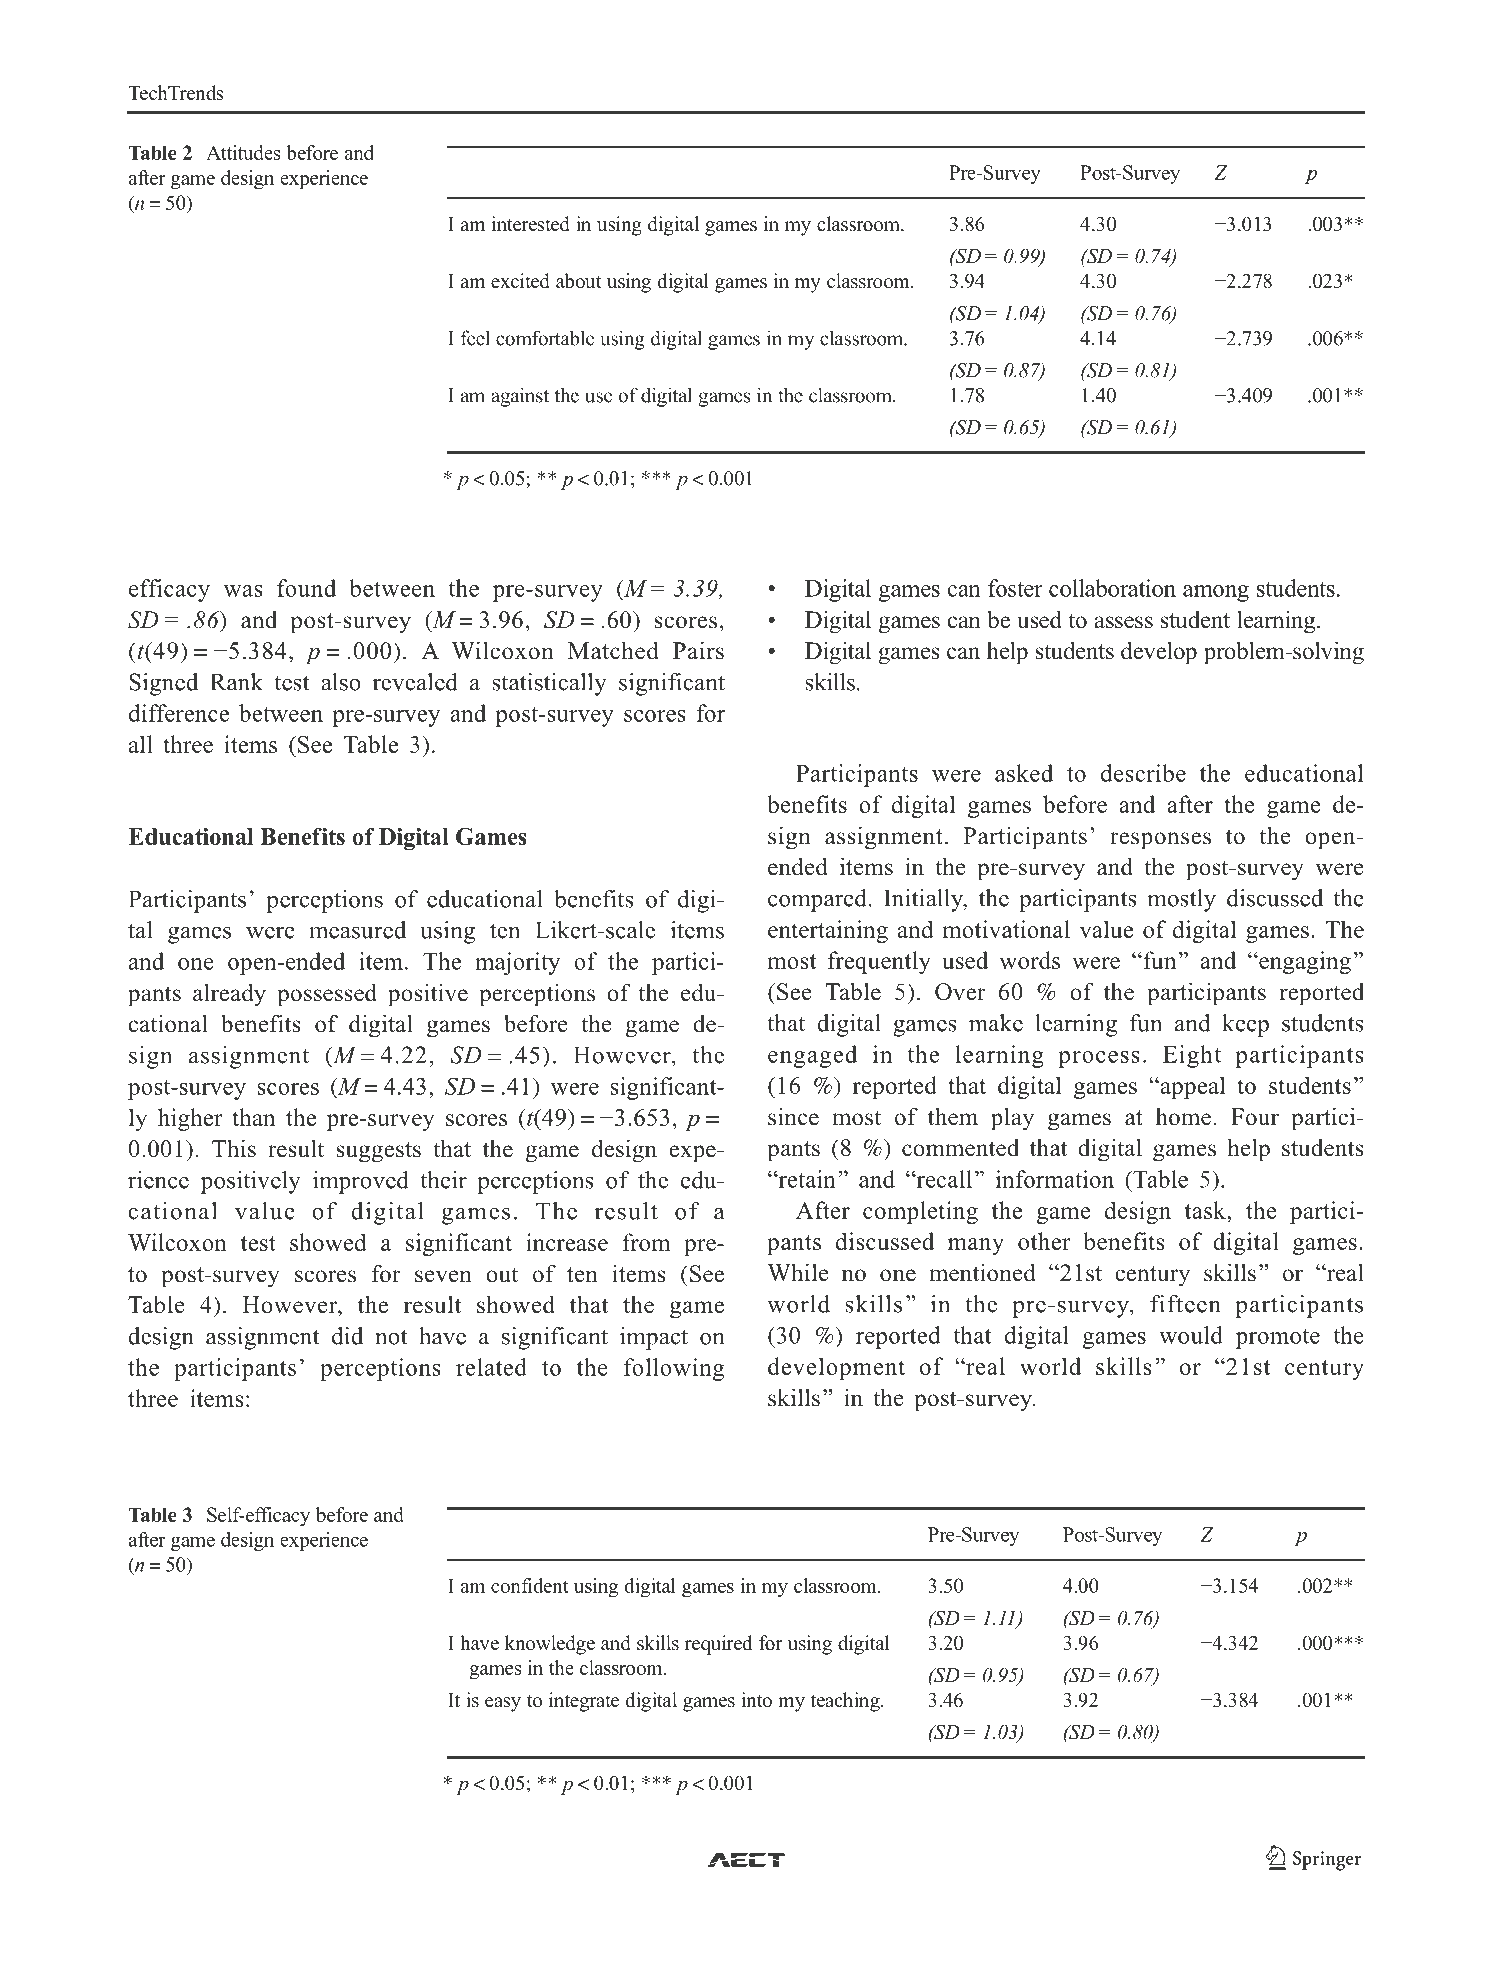 The height and width of the image is (1983, 1492). I want to click on fifteen, so click(1185, 1304).
